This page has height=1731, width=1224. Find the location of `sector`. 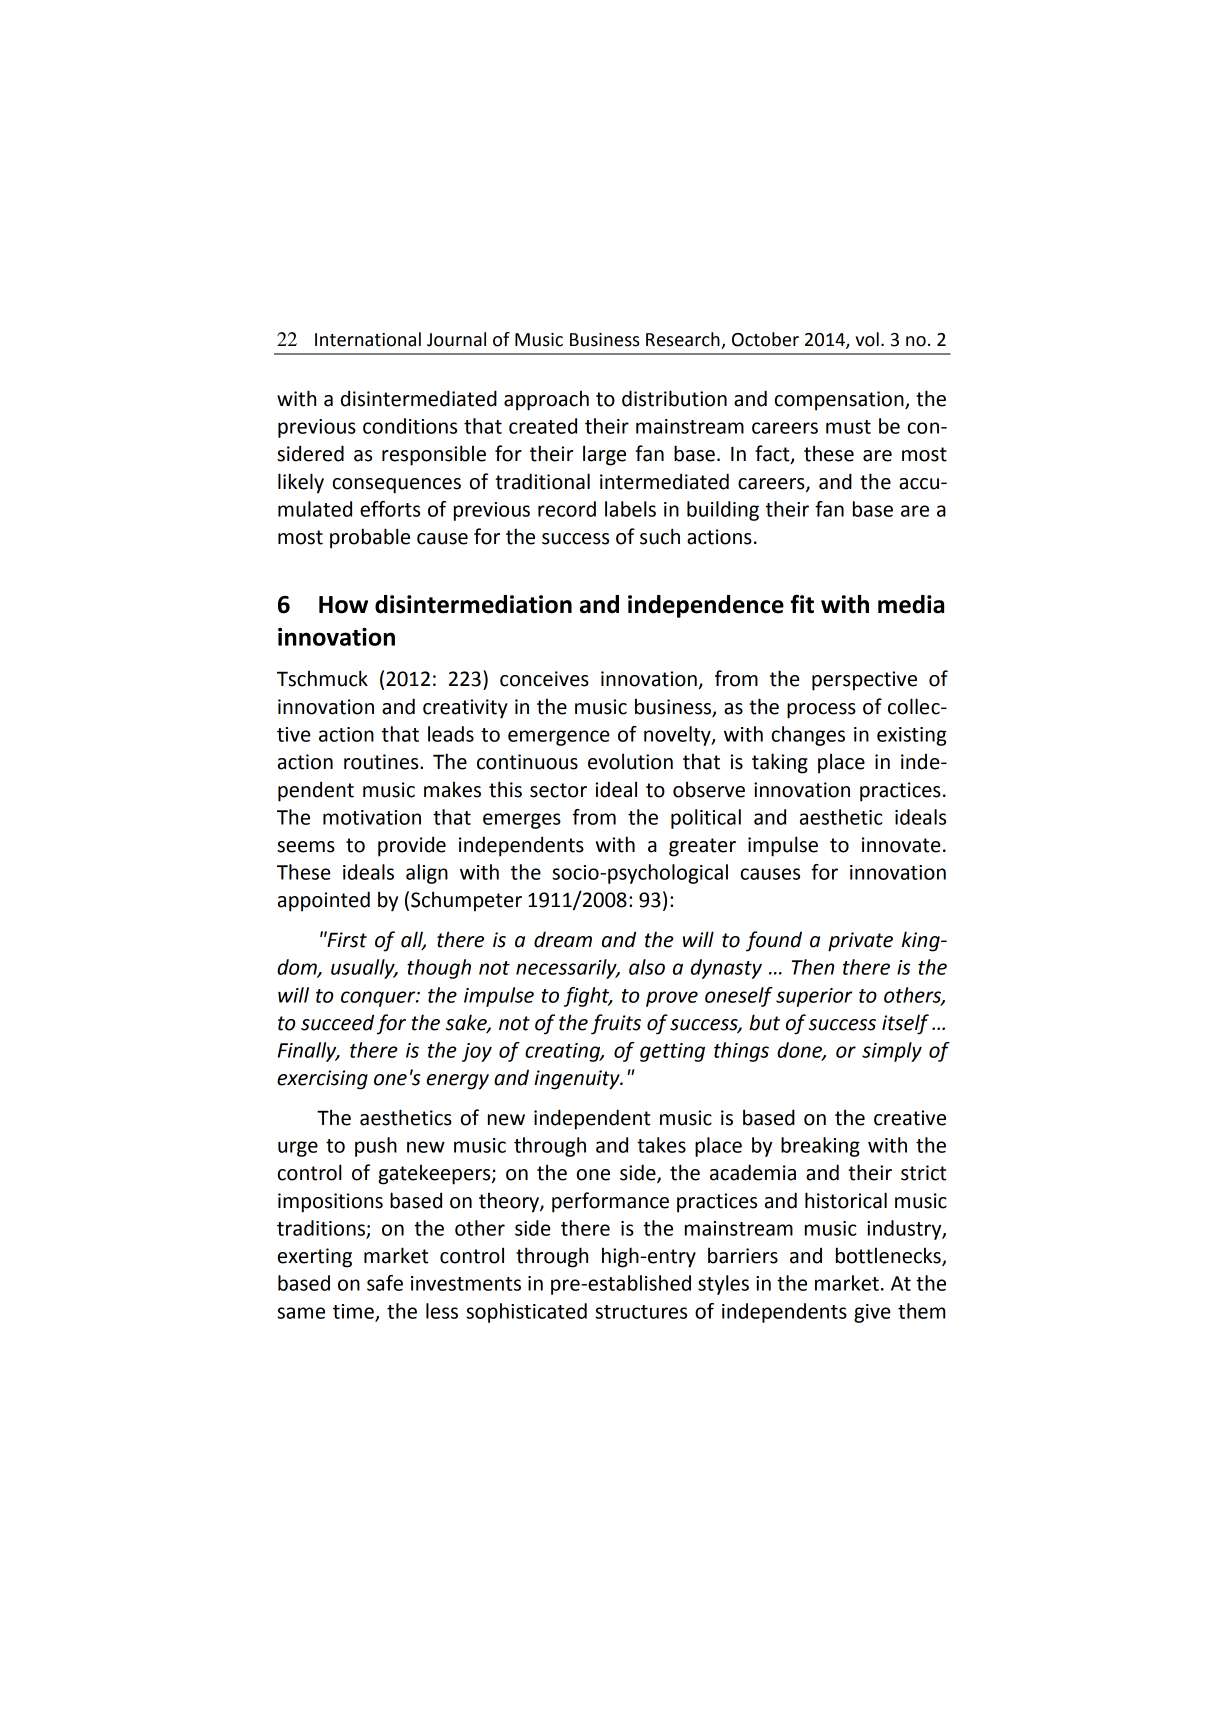

sector is located at coordinates (558, 790).
